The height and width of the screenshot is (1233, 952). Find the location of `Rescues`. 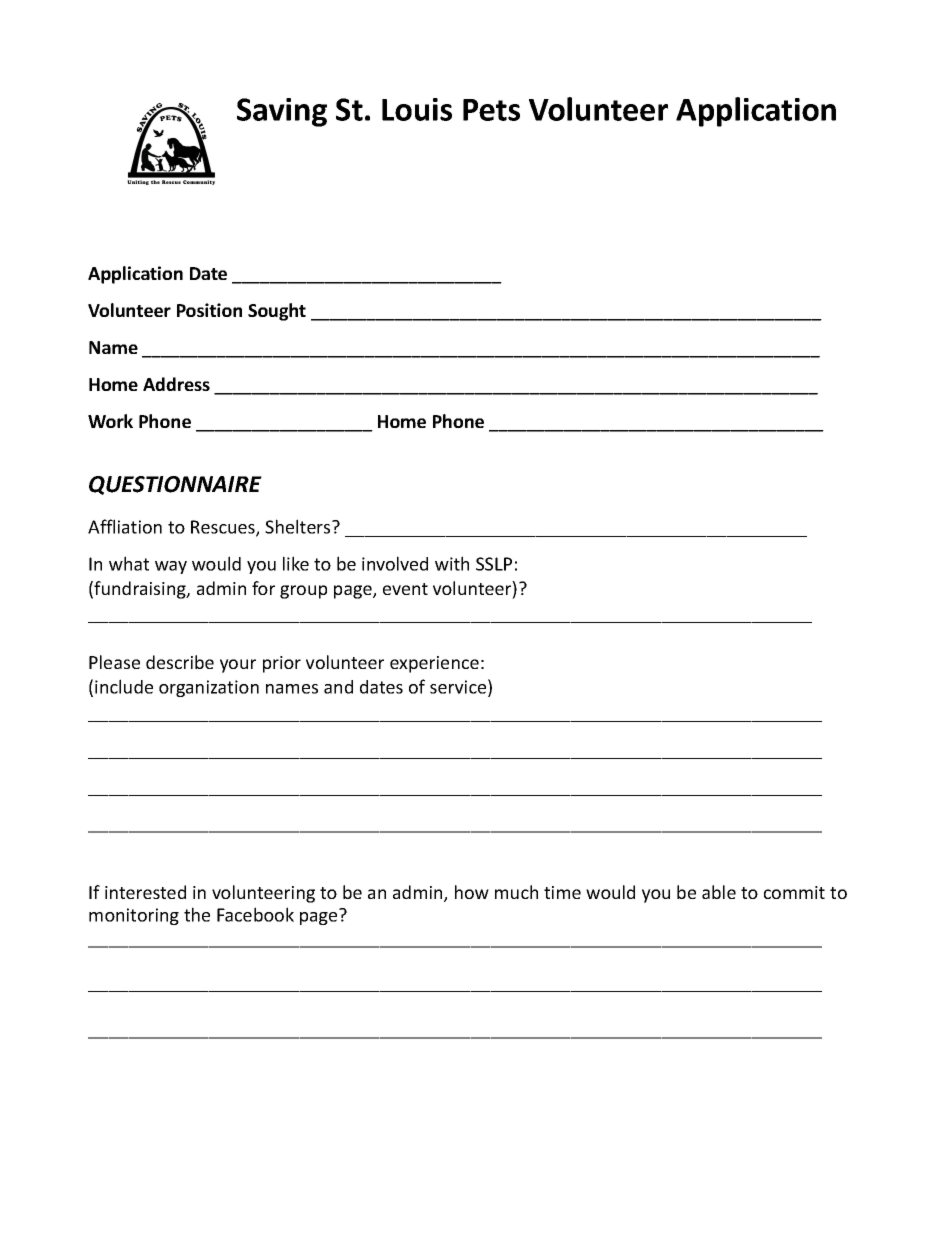

Rescues is located at coordinates (224, 528).
